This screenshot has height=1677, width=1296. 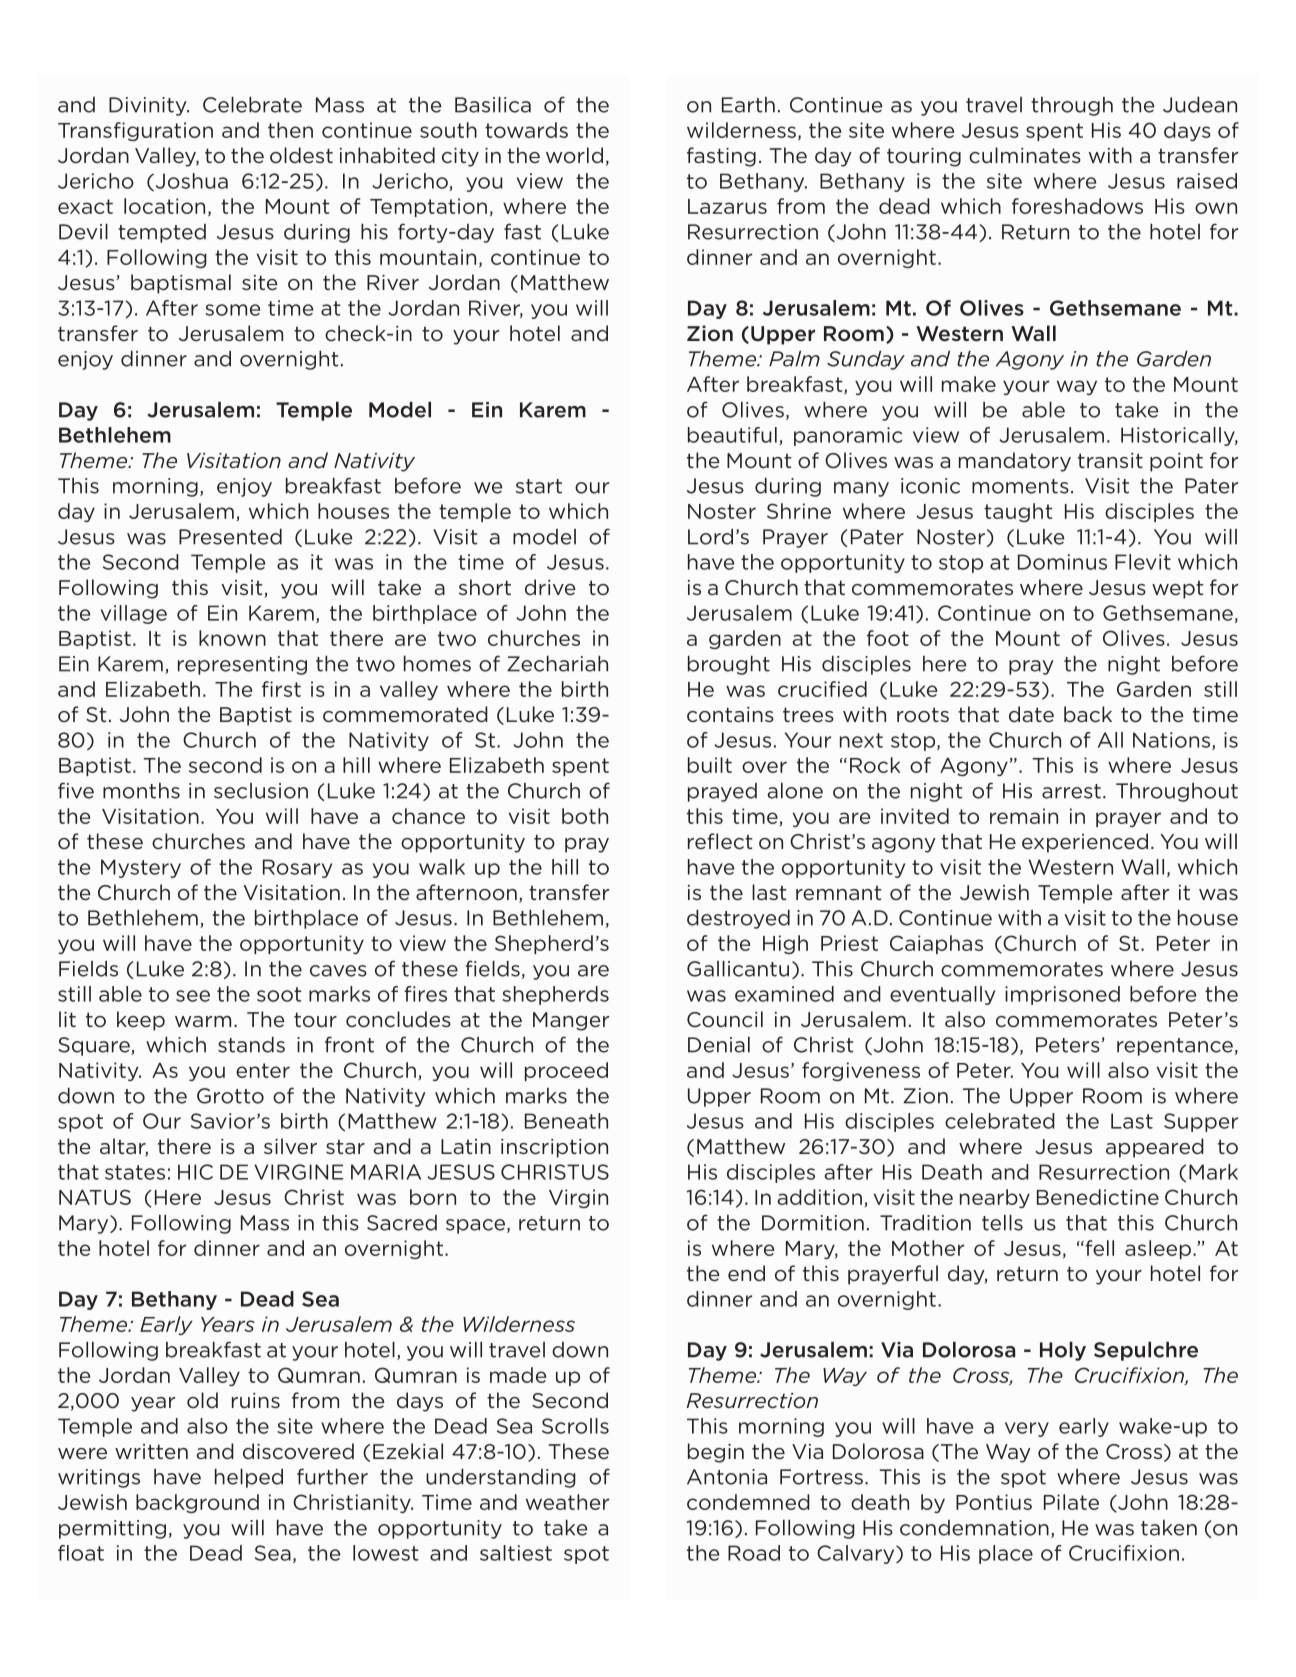 What do you see at coordinates (261, 791) in the screenshot?
I see `seclusion` at bounding box center [261, 791].
